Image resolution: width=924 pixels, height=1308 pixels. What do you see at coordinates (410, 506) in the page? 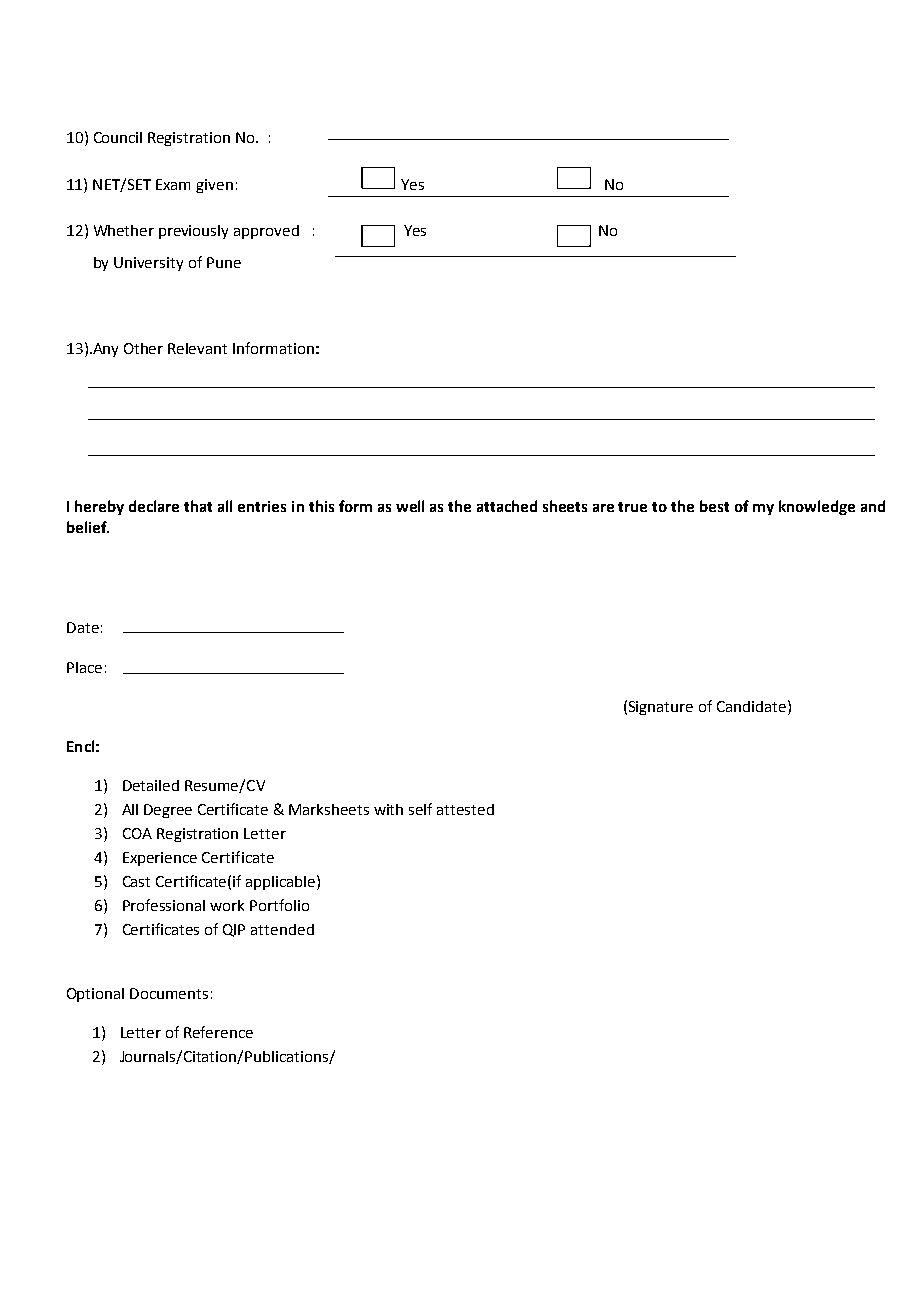
I see `well` at bounding box center [410, 506].
